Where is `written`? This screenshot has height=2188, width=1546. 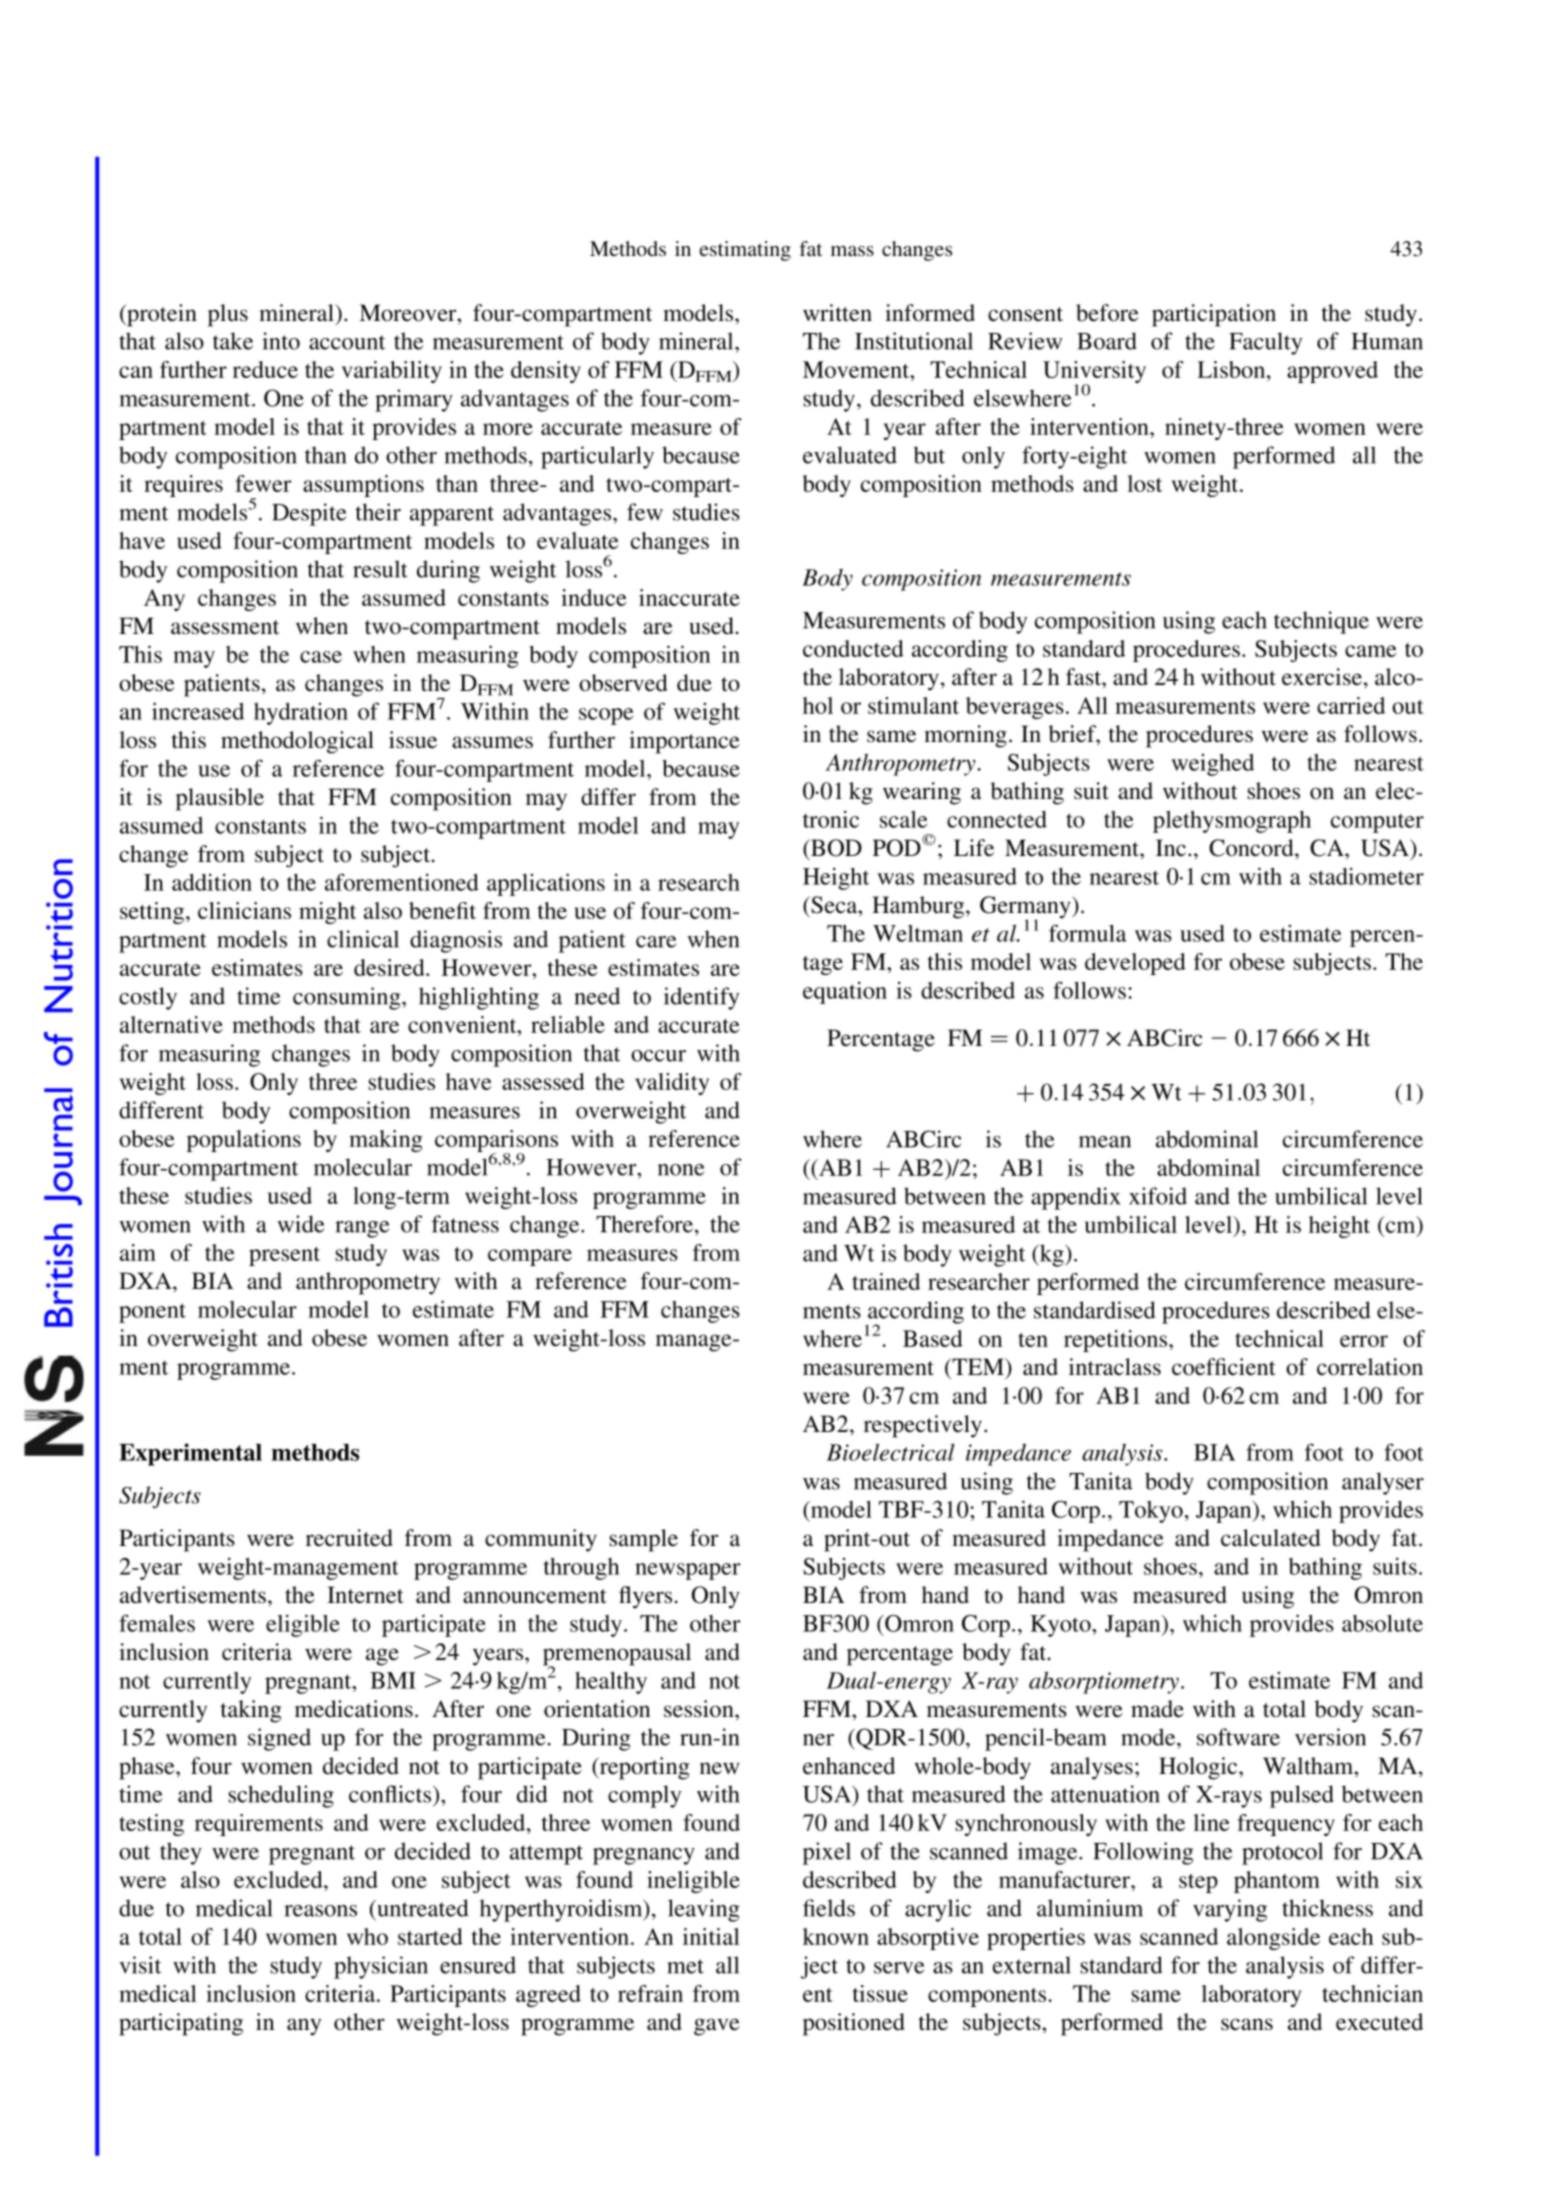
written is located at coordinates (837, 313).
